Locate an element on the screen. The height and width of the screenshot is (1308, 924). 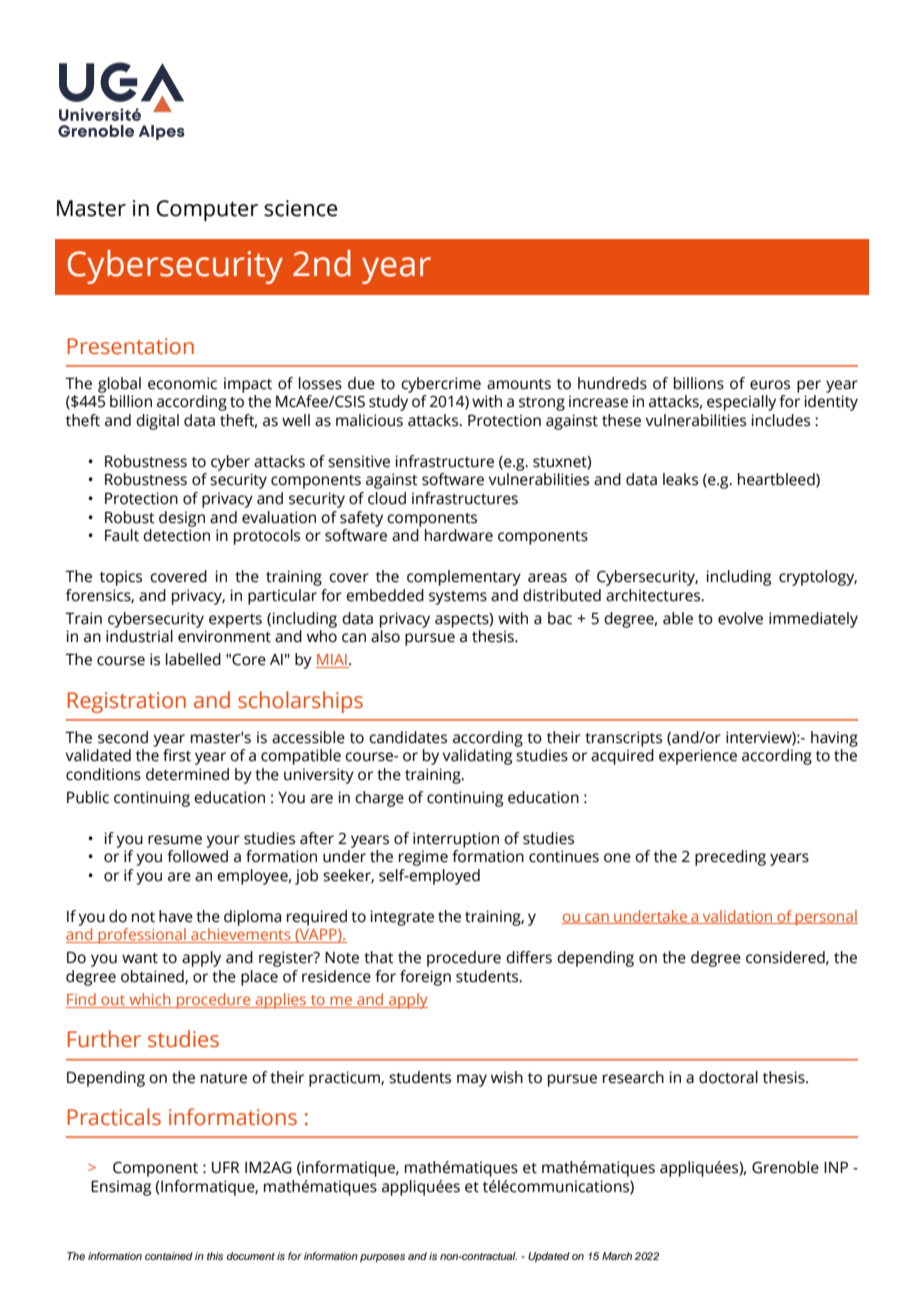
Computer is located at coordinates (207, 210).
